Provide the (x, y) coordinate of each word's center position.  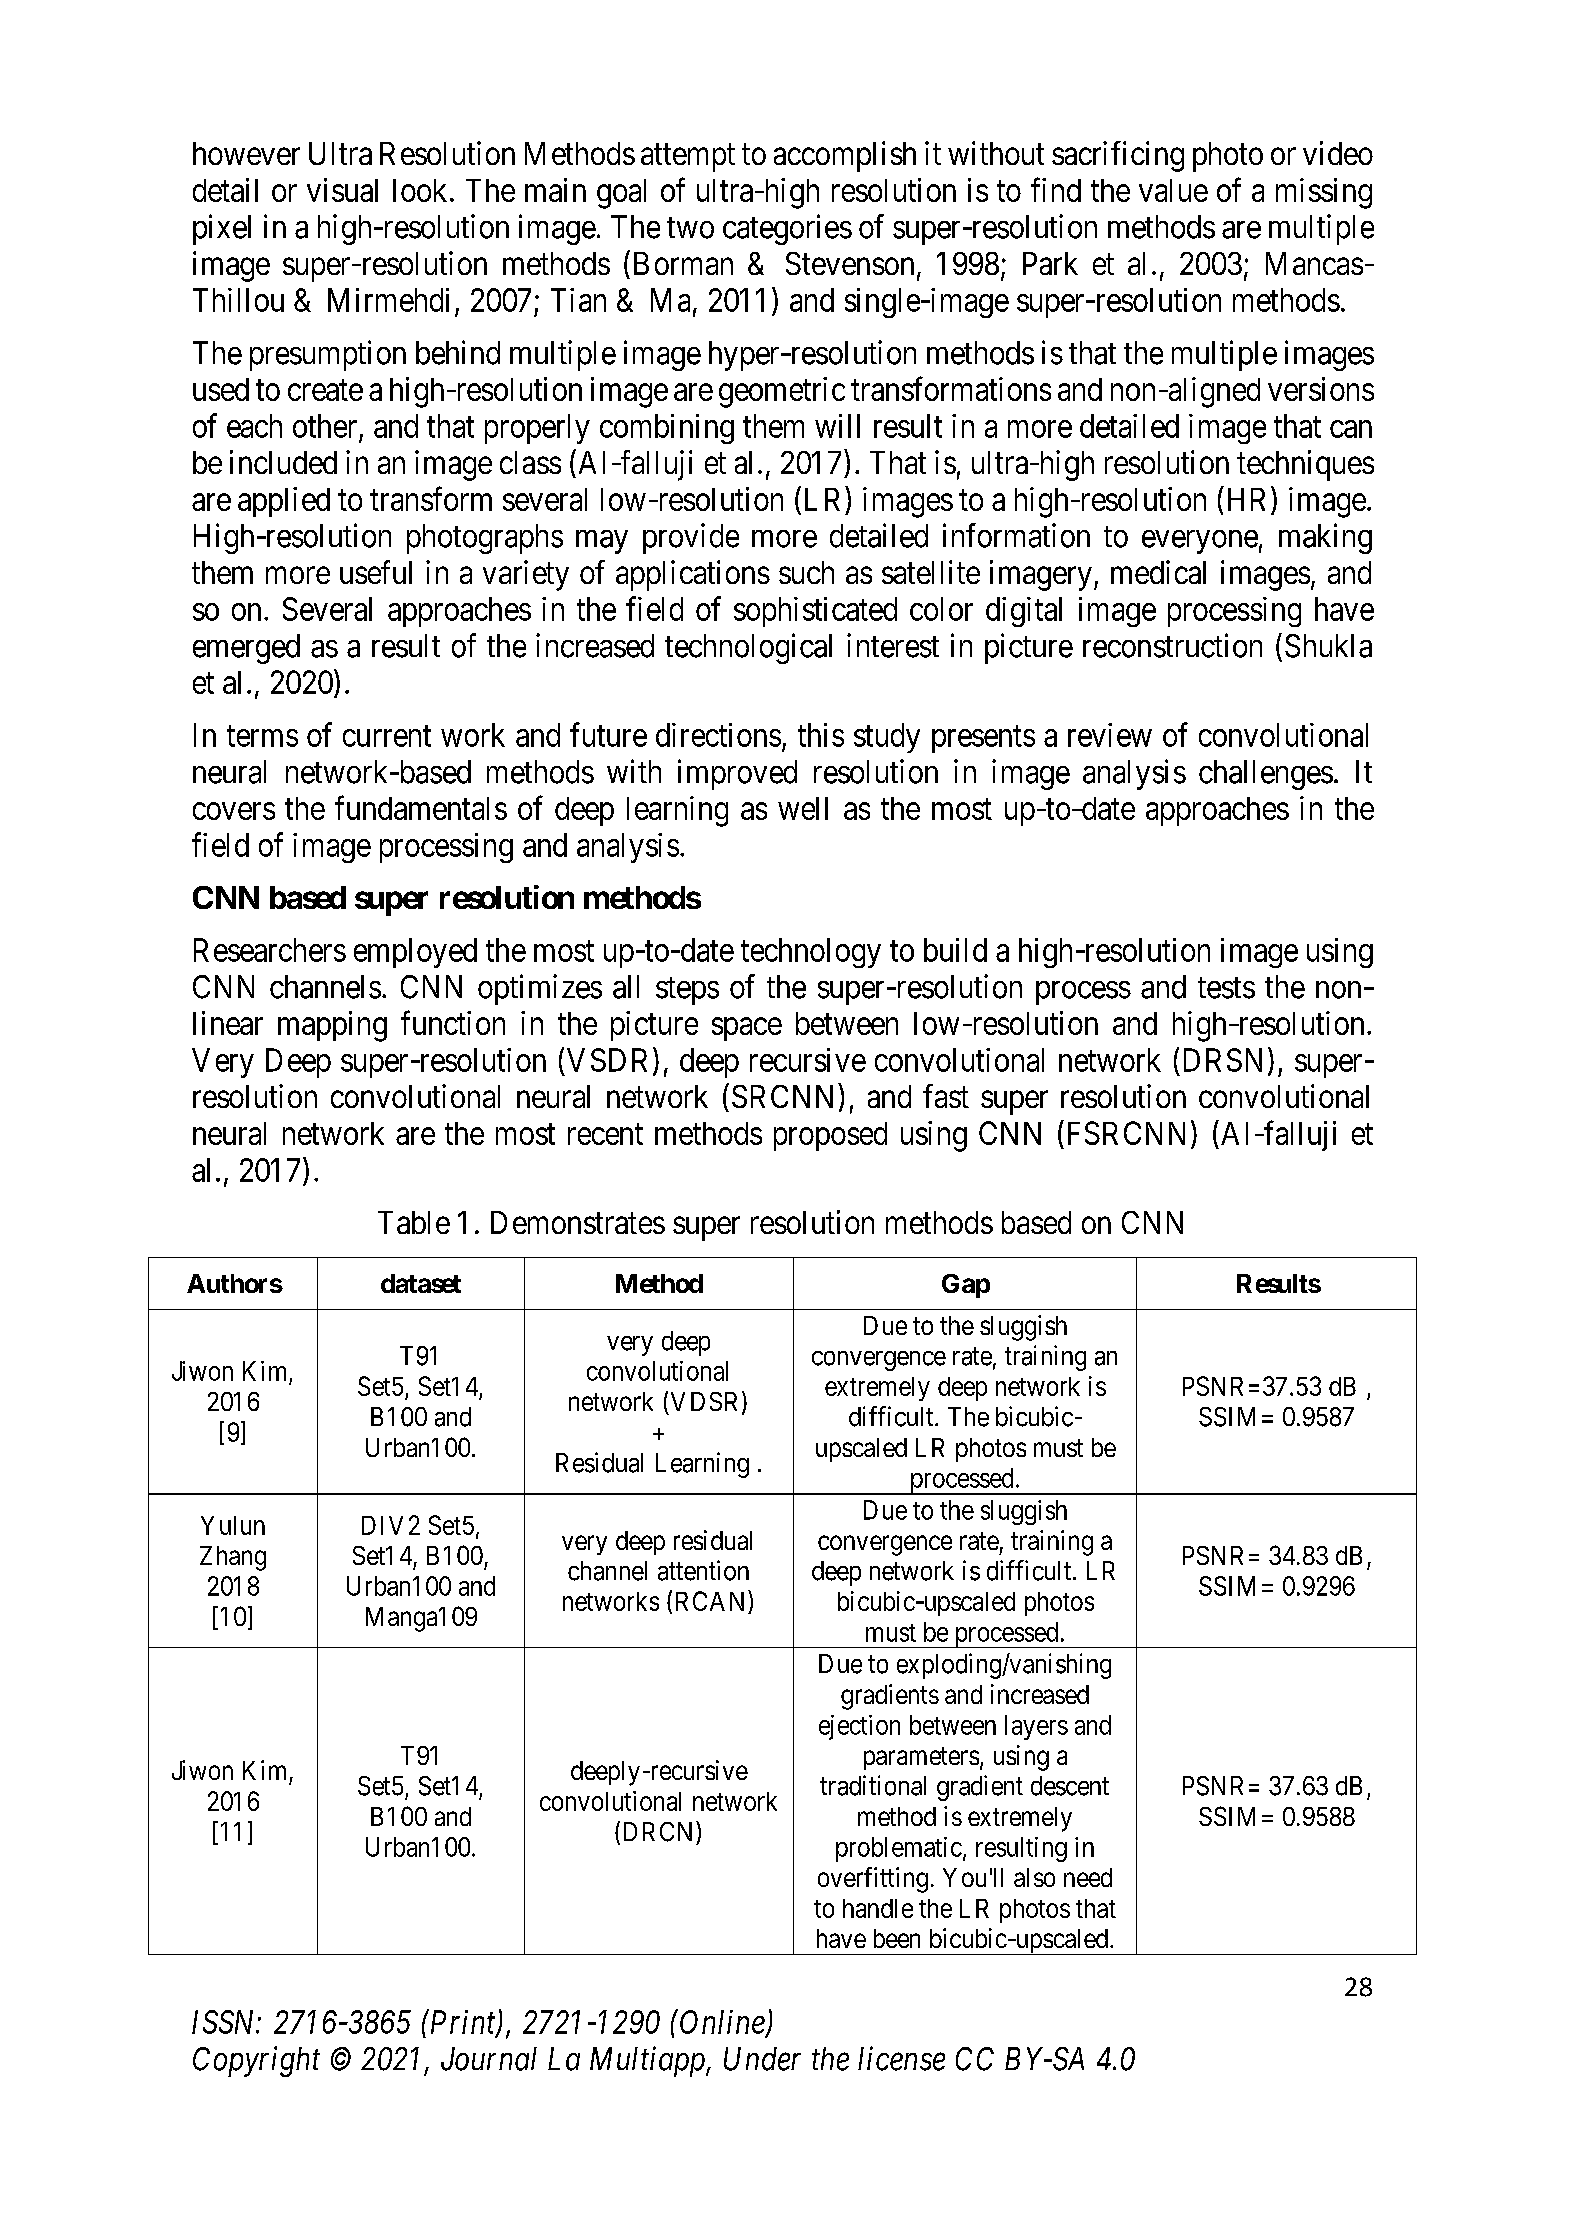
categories (787, 229)
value (1173, 190)
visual (342, 190)
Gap (966, 1286)
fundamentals (421, 808)
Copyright (256, 2061)
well (803, 808)
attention (703, 1570)
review (1110, 735)
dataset (421, 1283)
